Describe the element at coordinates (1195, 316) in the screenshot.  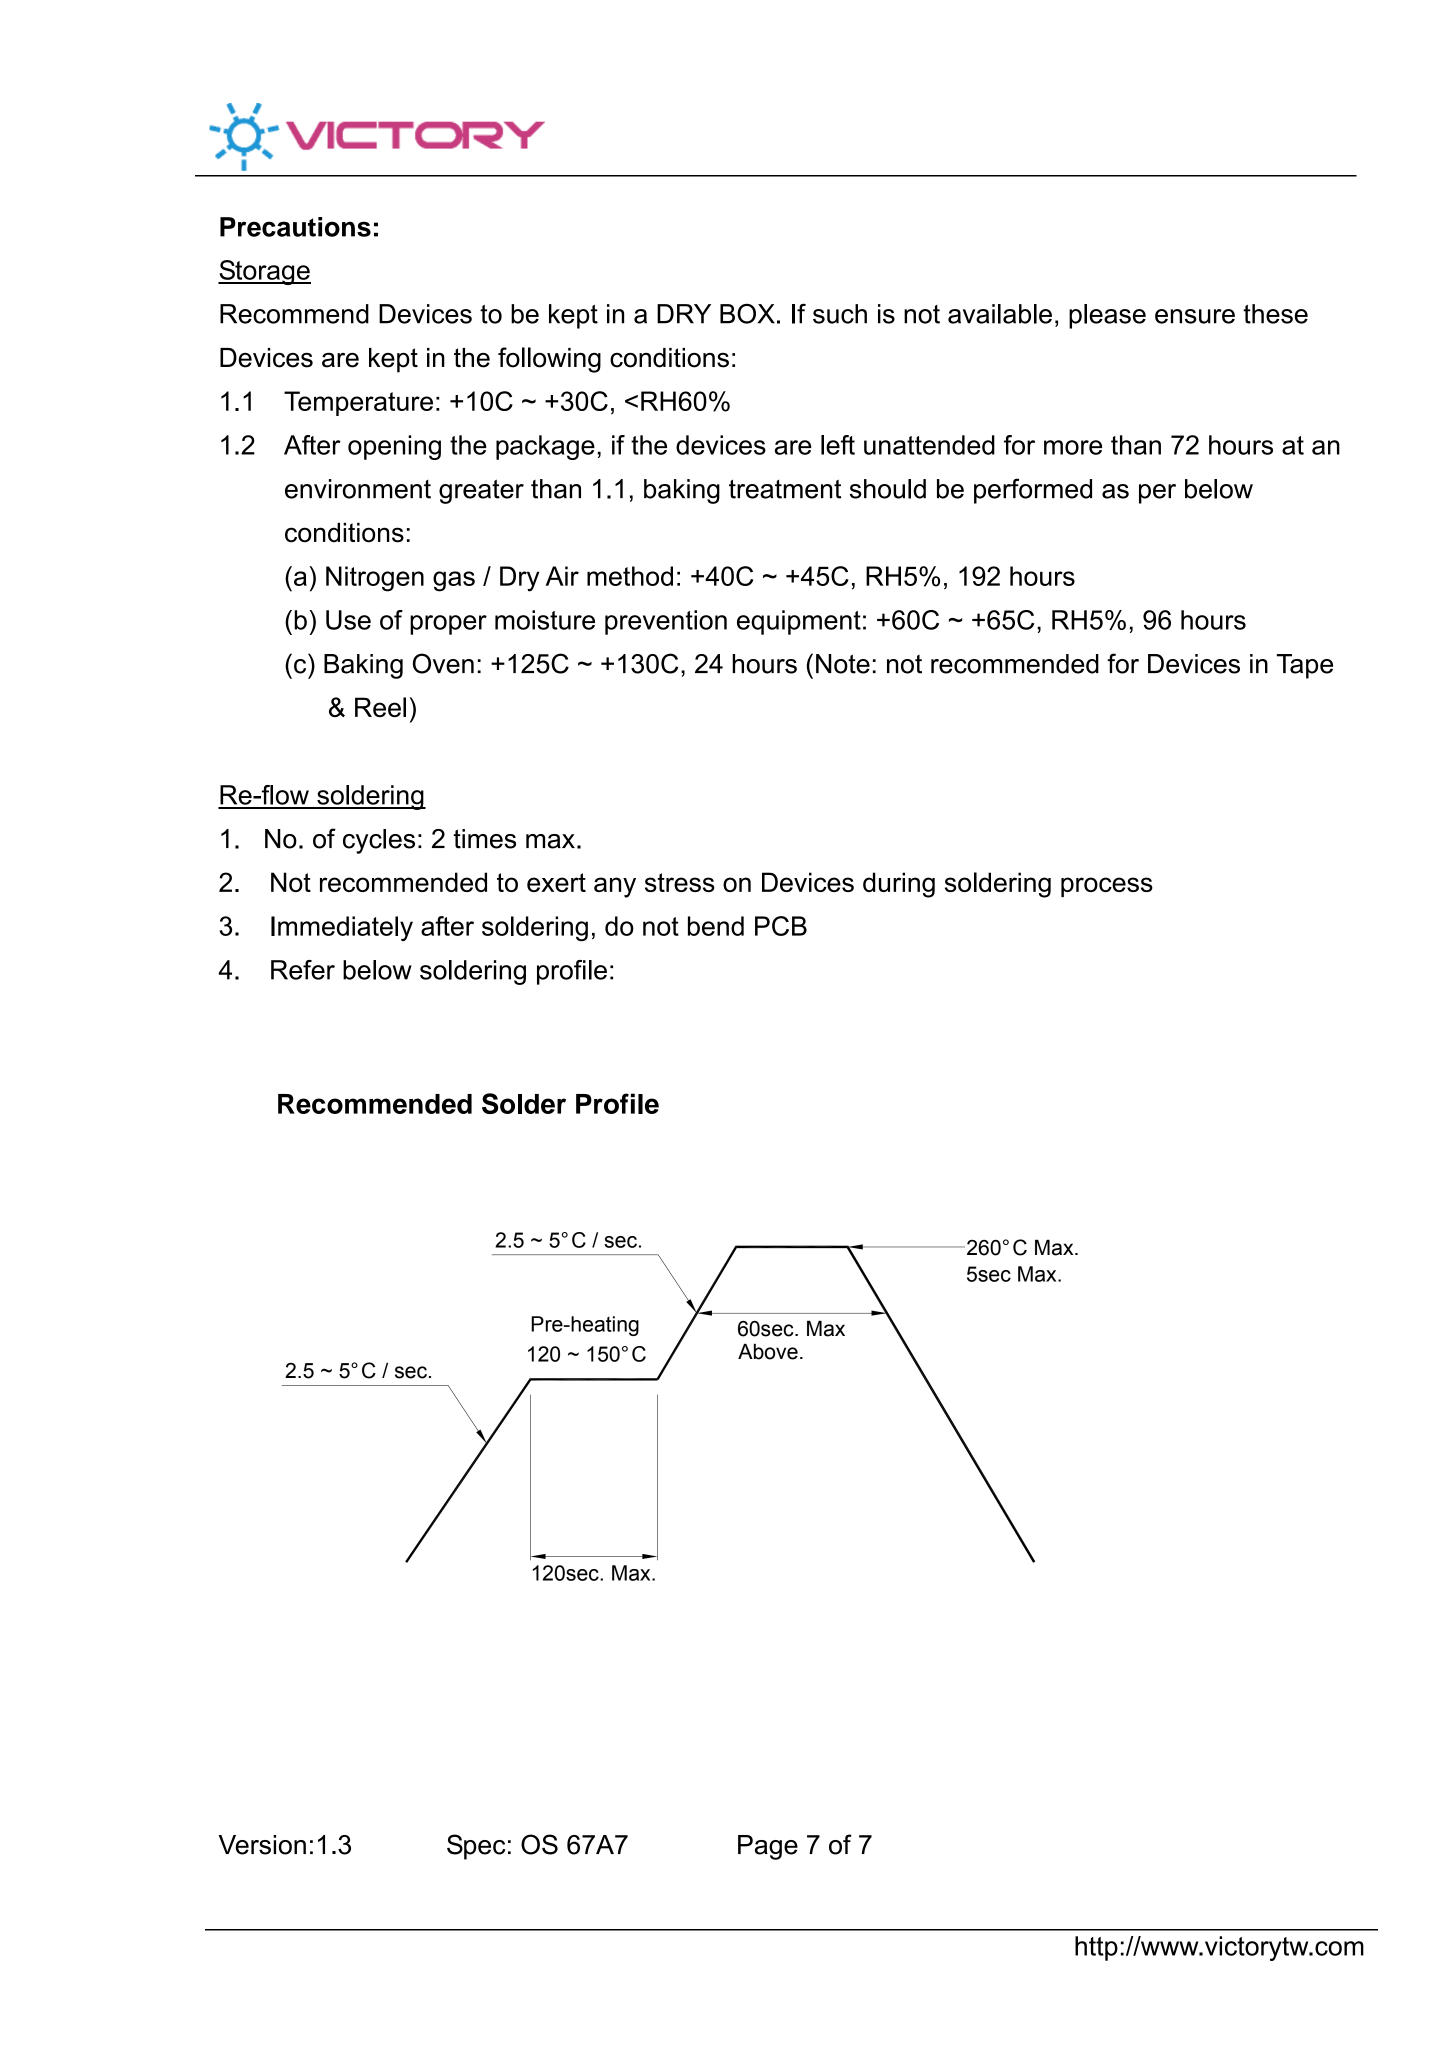
I see `ensure` at that location.
